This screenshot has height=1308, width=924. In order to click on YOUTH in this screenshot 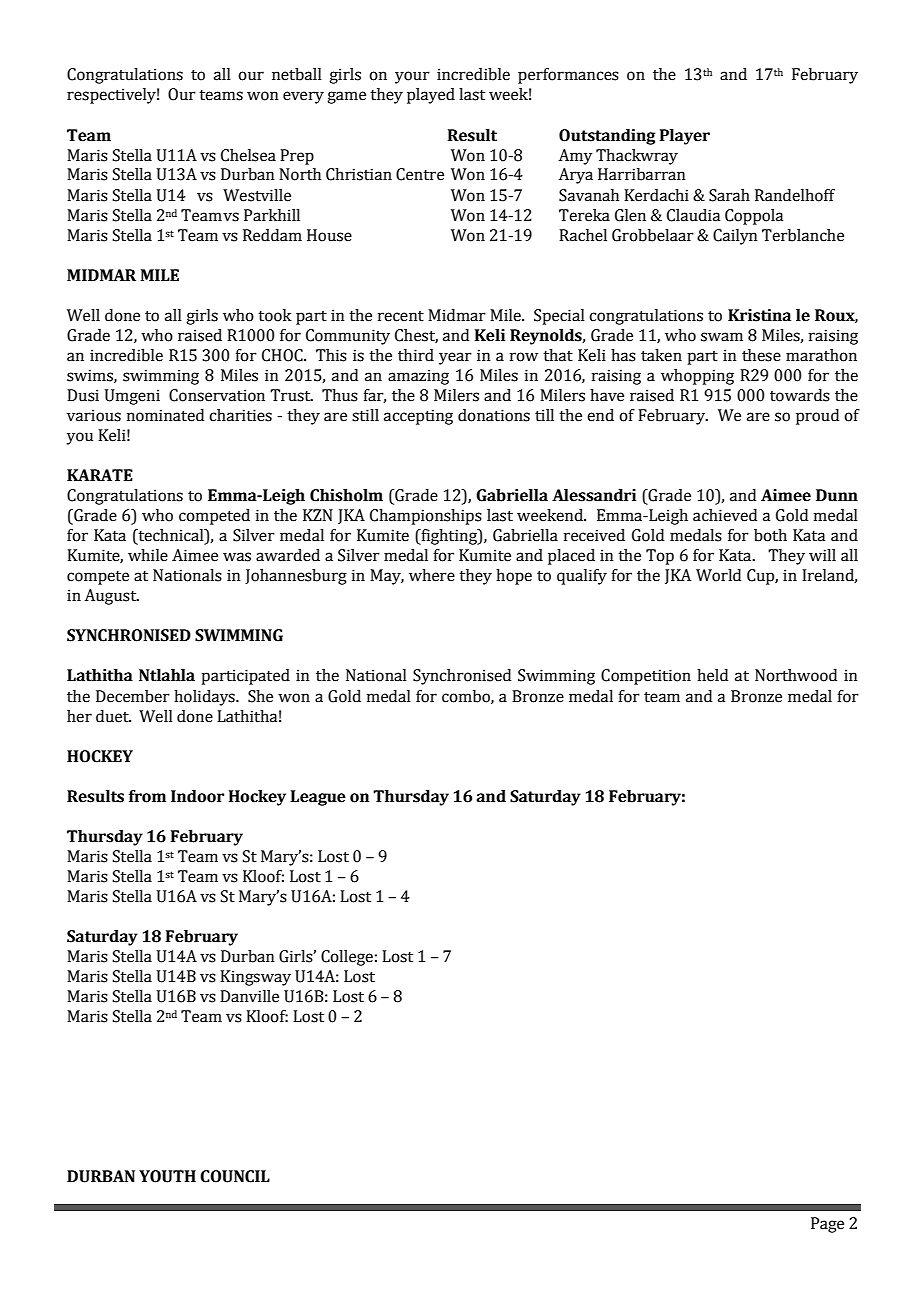, I will do `click(167, 1176)`.
